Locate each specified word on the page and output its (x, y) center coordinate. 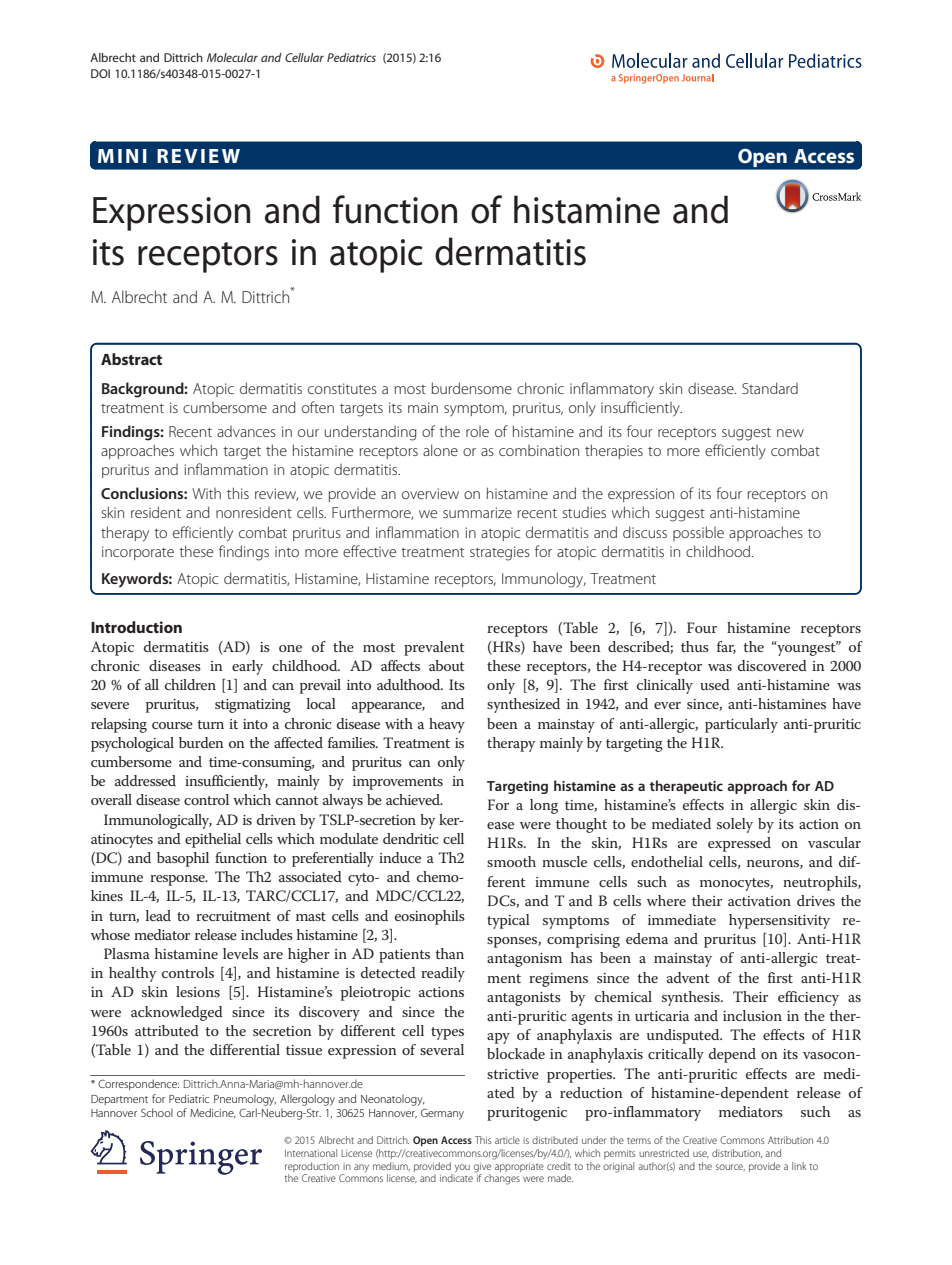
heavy (447, 725)
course (172, 725)
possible (698, 533)
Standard (770, 388)
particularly (741, 725)
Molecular (232, 57)
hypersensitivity (779, 921)
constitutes (342, 388)
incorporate (138, 553)
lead (158, 915)
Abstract (131, 359)
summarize (477, 512)
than (449, 953)
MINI (122, 156)
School (157, 1112)
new (790, 433)
